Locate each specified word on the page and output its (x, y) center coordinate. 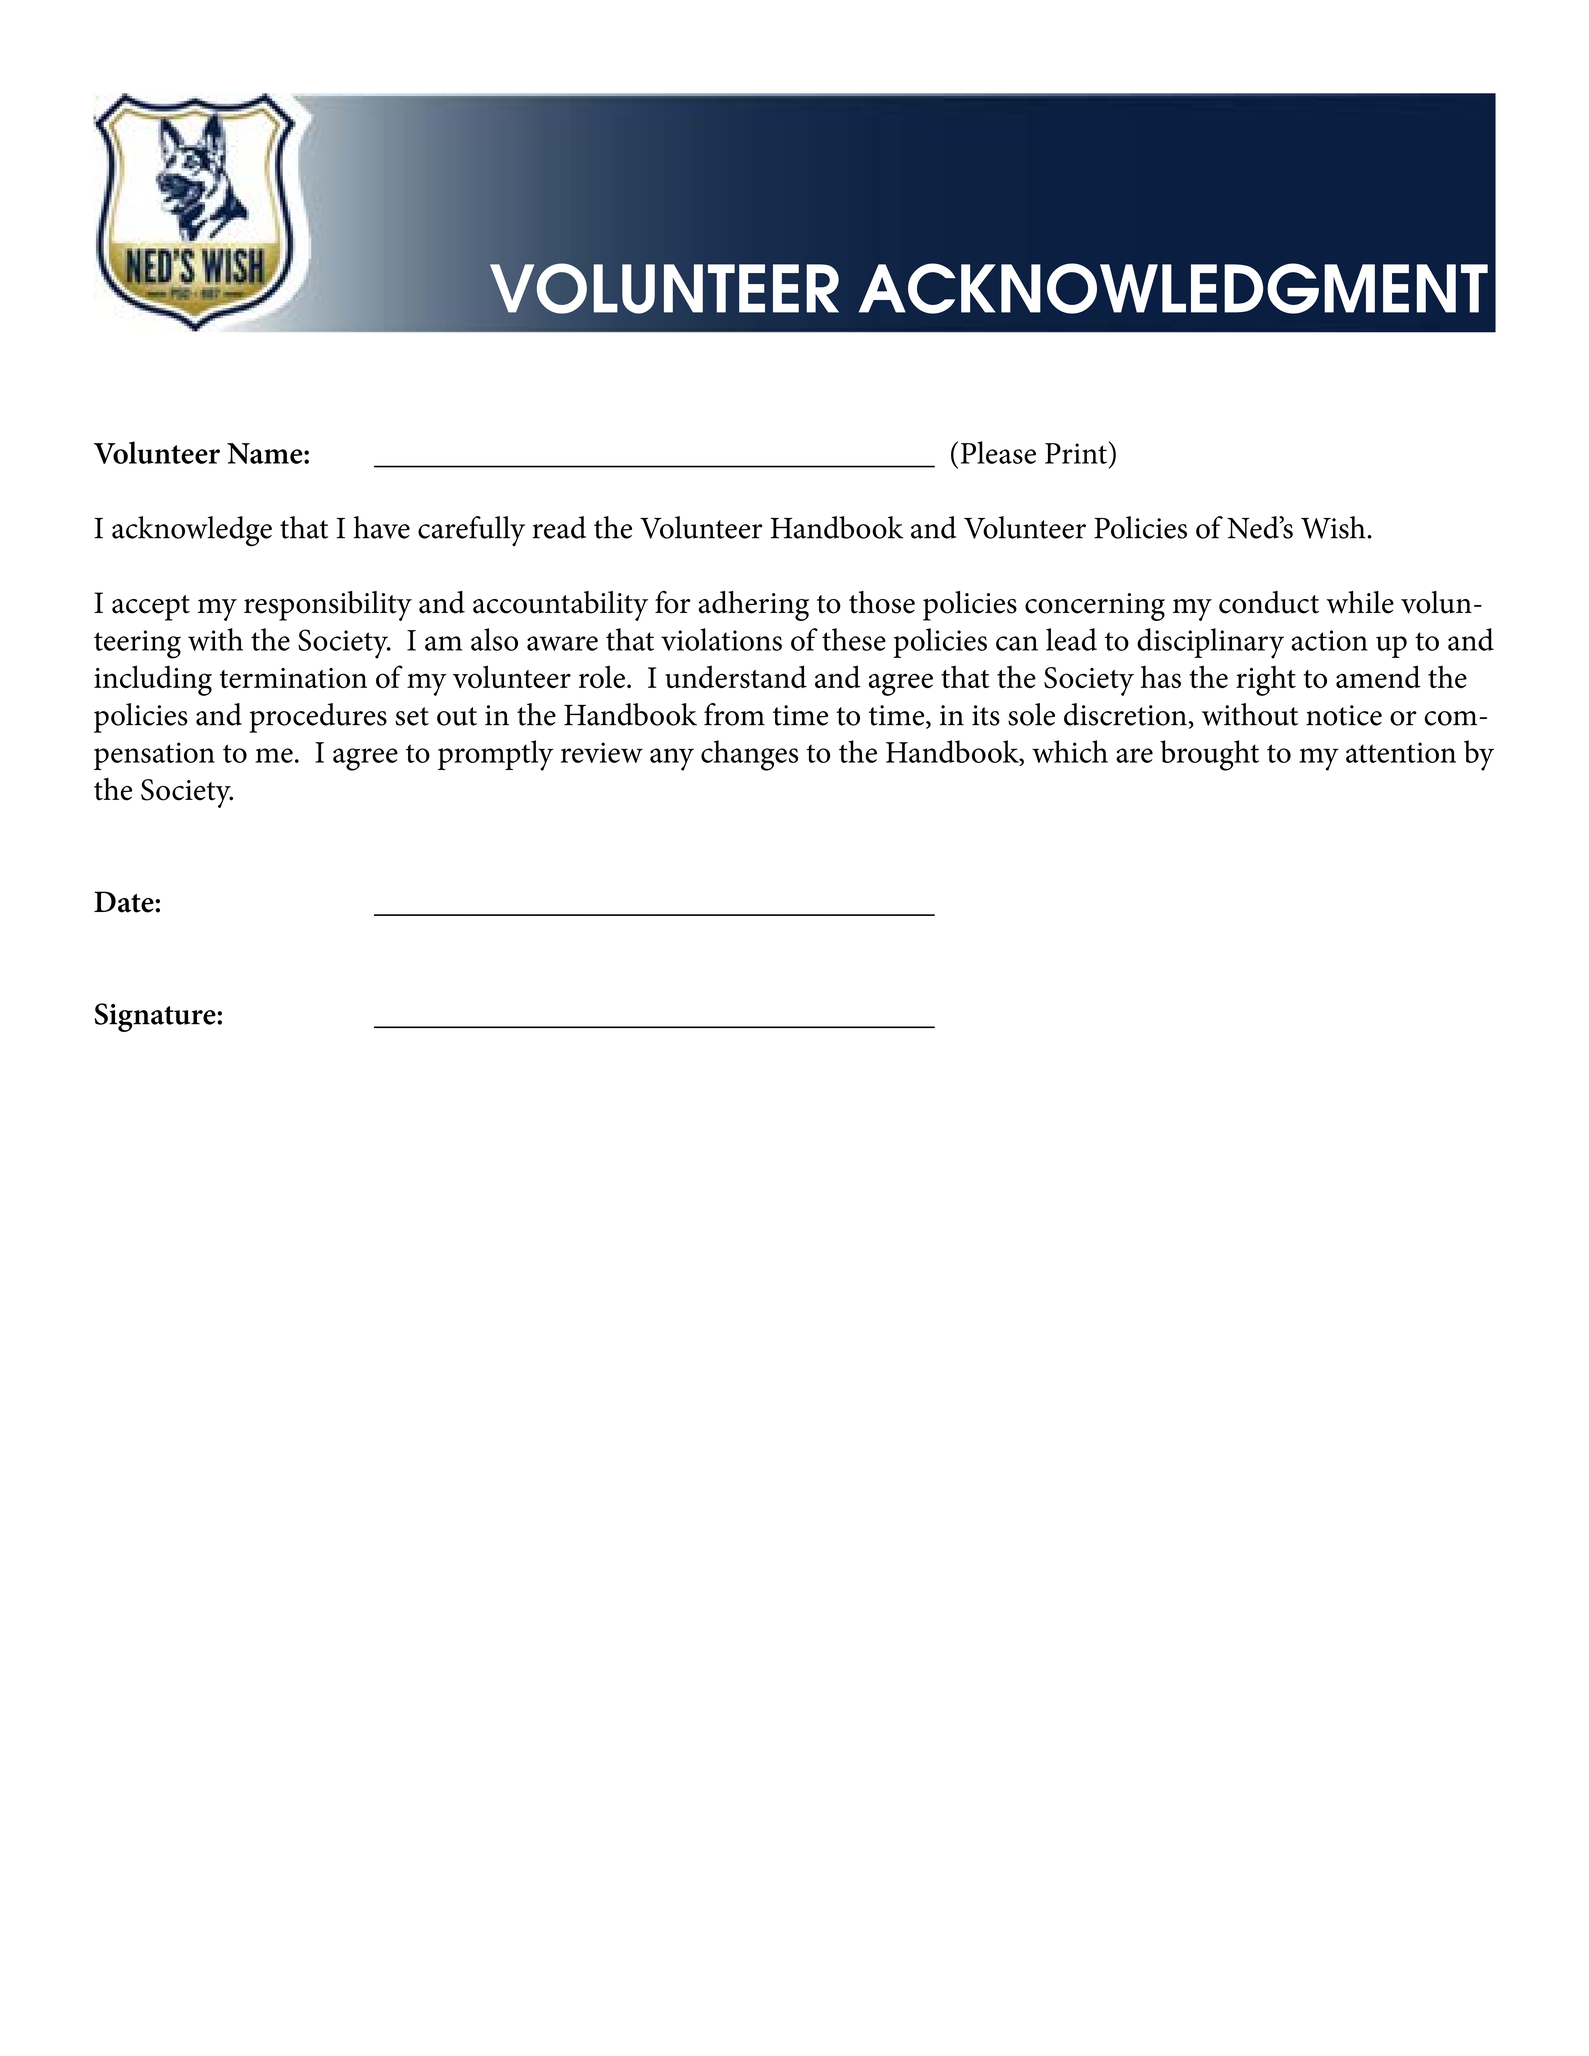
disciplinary (1210, 643)
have (382, 527)
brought (1209, 755)
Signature (156, 1017)
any (672, 759)
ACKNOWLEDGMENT (1173, 288)
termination (293, 678)
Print (1076, 453)
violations (721, 639)
